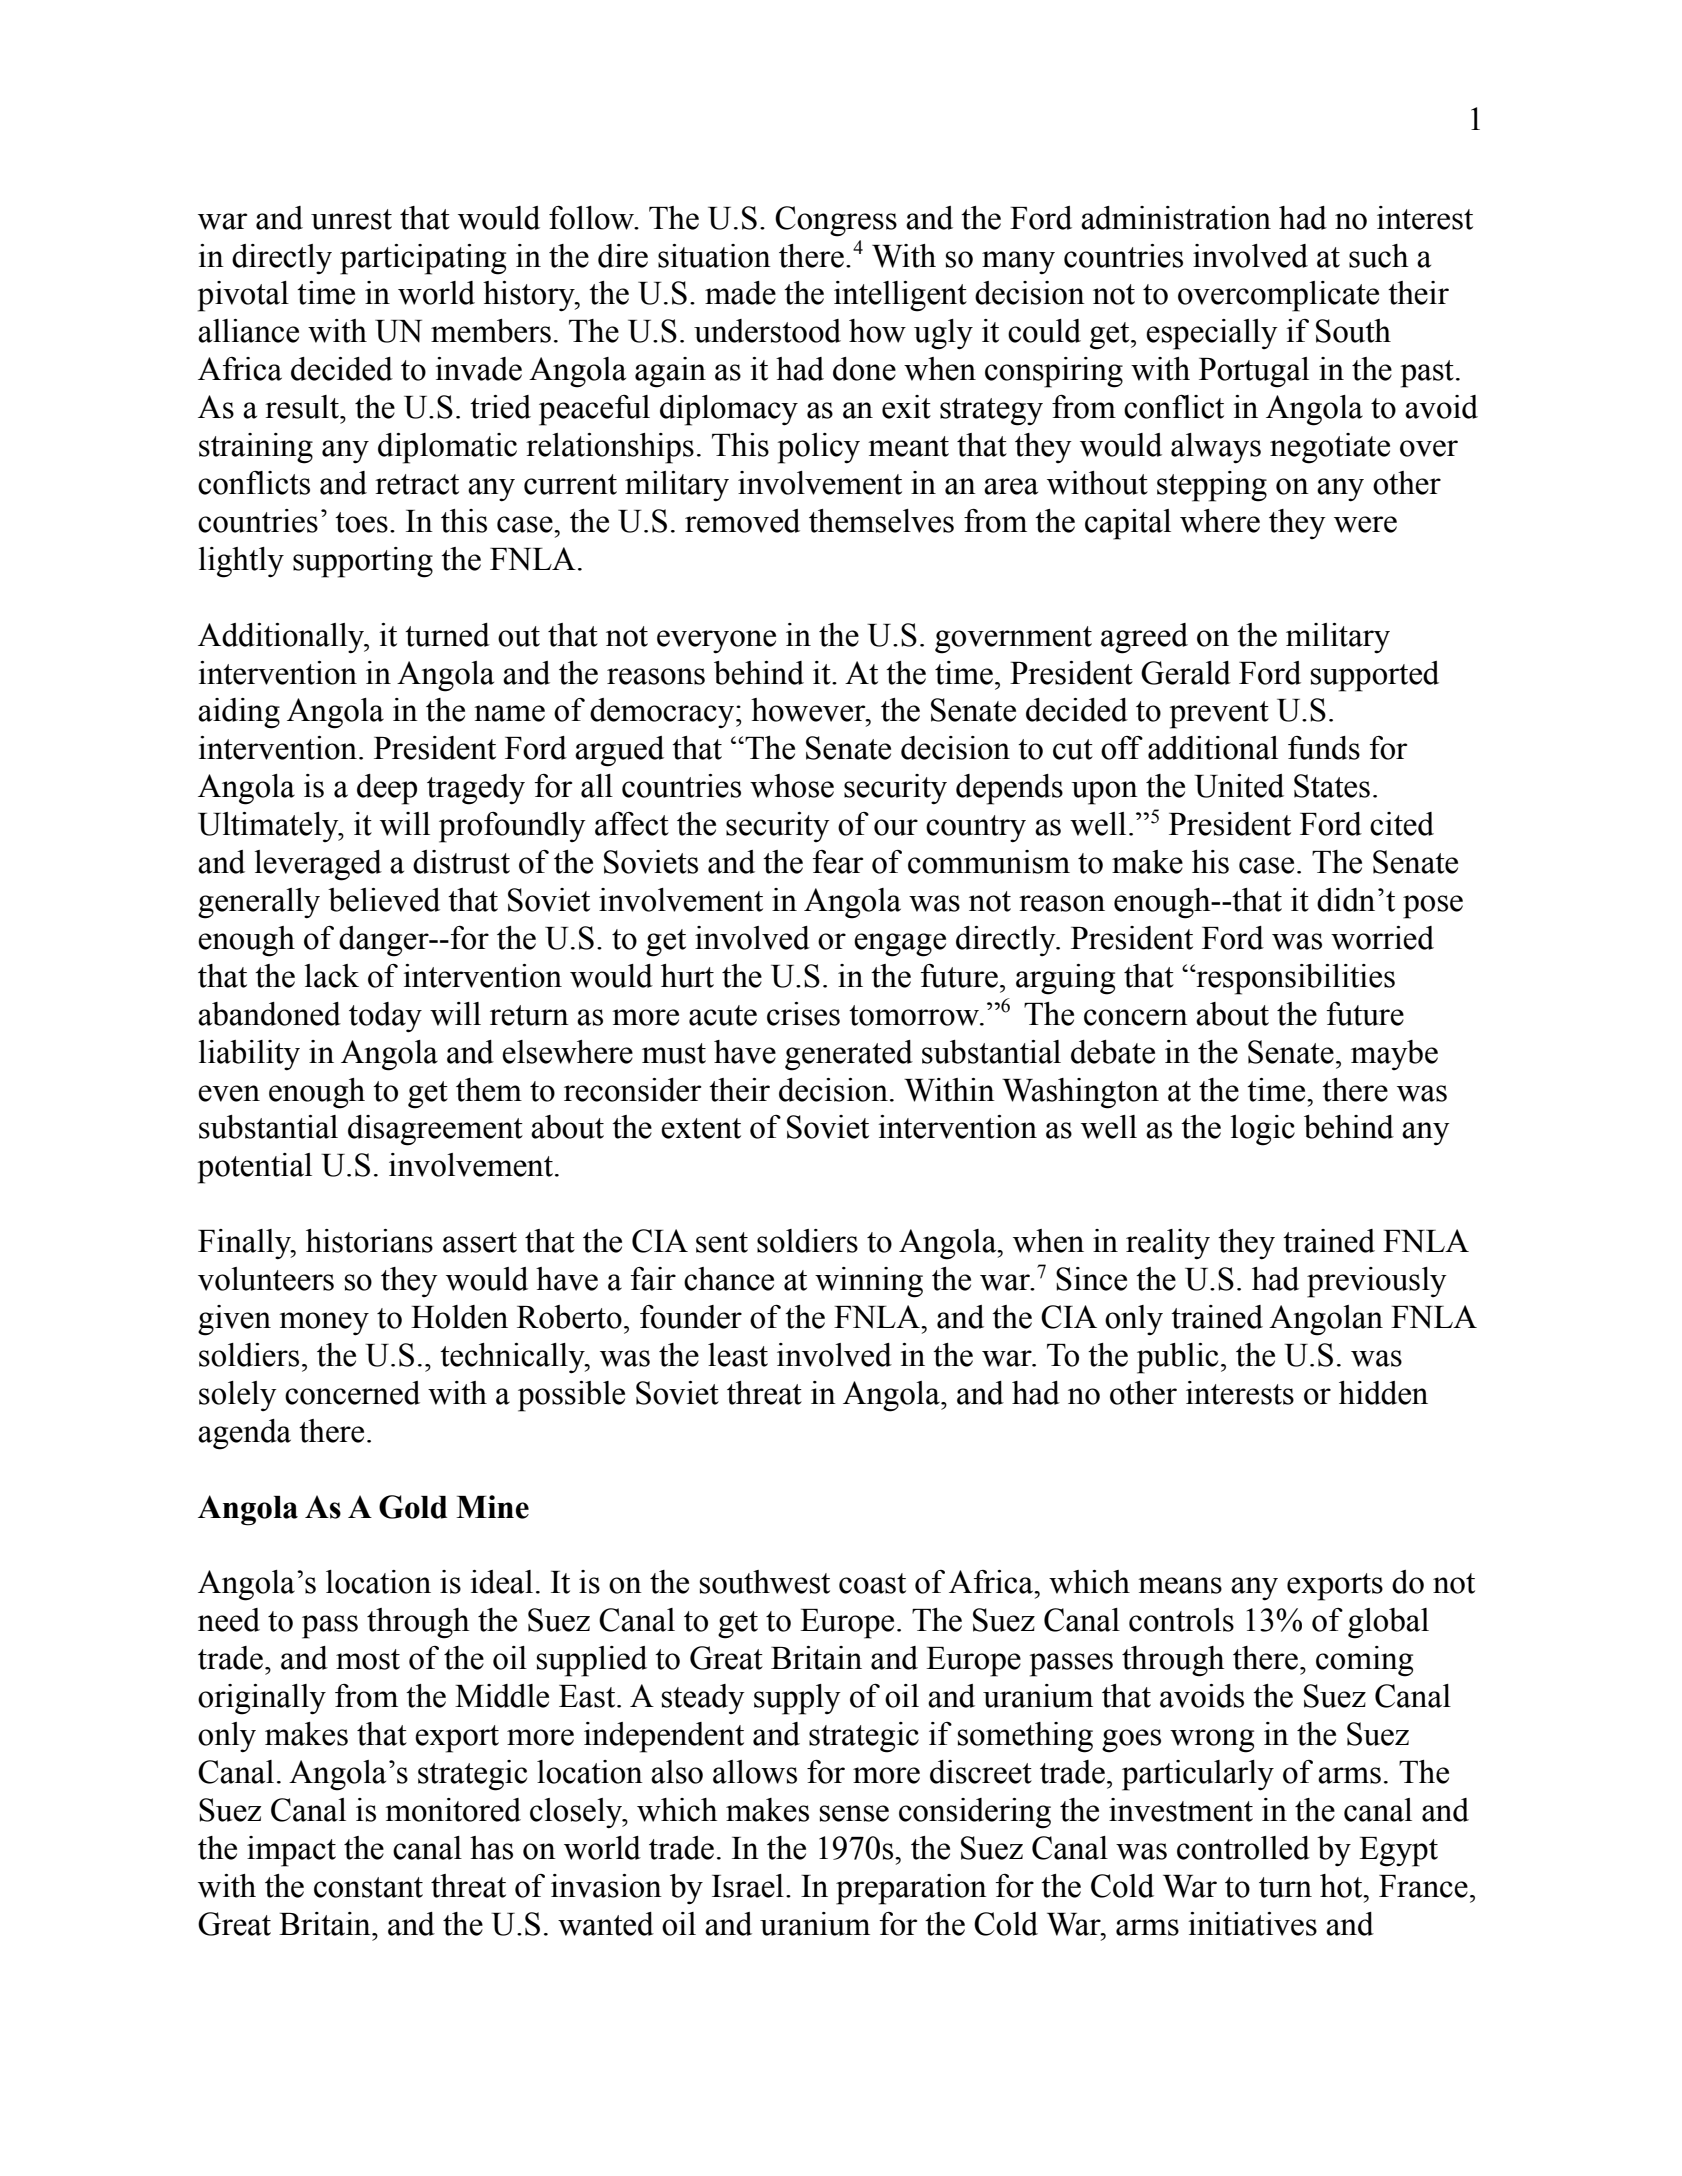 The image size is (1682, 2176). Describe the element at coordinates (849, 1055) in the screenshot. I see `generated` at that location.
